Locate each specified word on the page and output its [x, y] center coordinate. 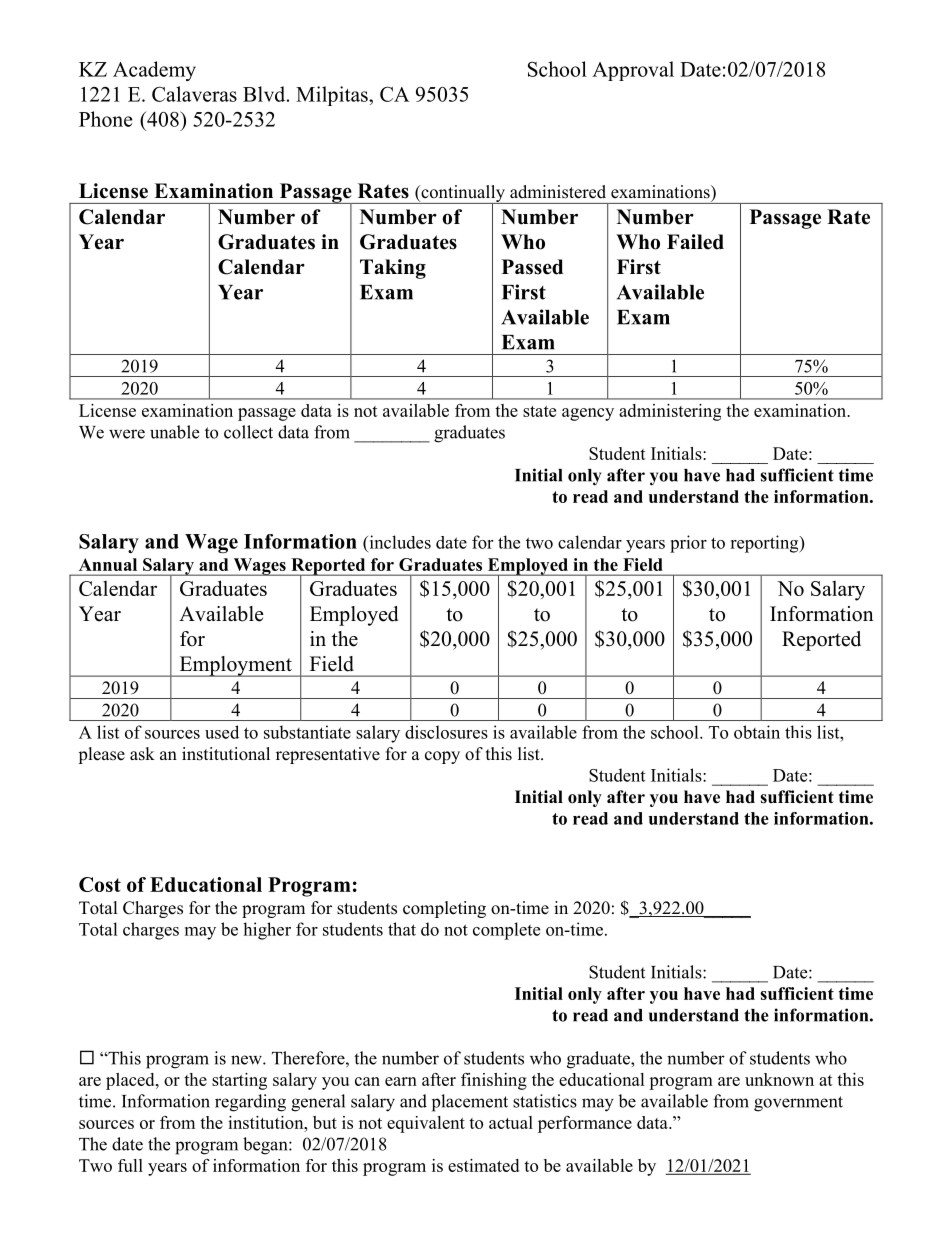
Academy [154, 71]
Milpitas [333, 96]
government [798, 1104]
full [130, 1165]
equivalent [426, 1124]
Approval [633, 71]
